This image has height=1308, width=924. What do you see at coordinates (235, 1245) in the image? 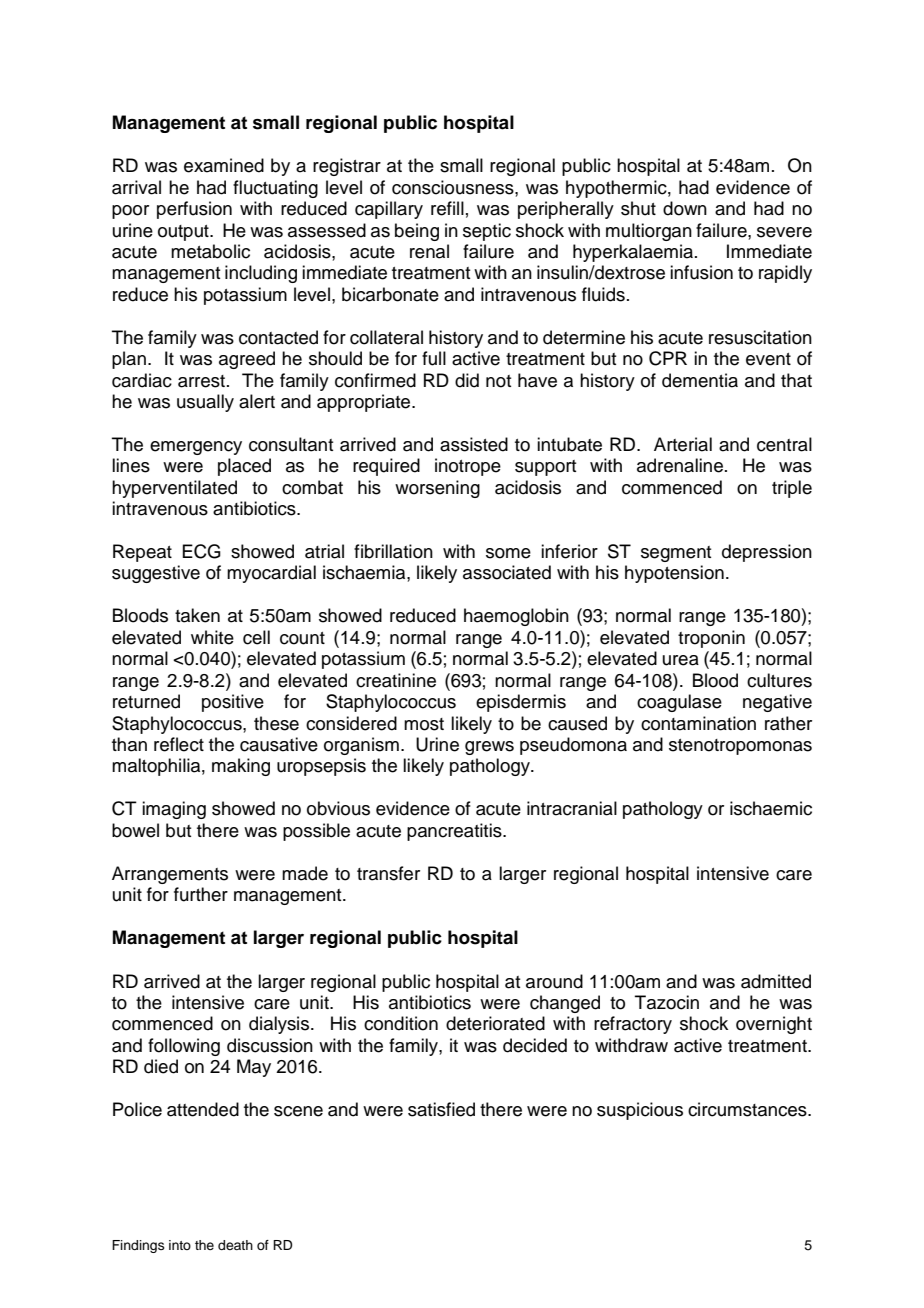
I see `death` at bounding box center [235, 1245].
